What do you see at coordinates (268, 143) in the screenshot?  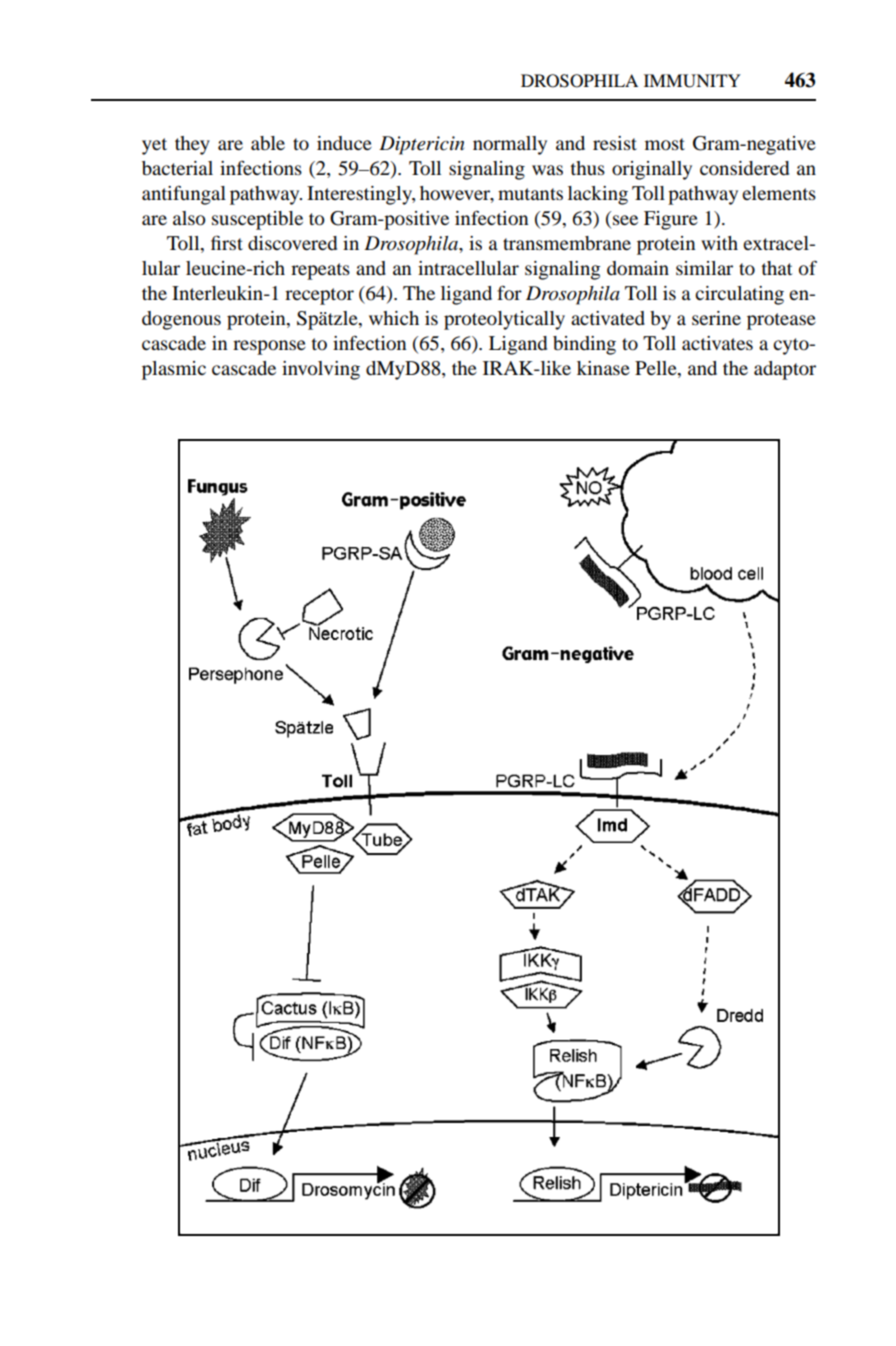 I see `able` at bounding box center [268, 143].
